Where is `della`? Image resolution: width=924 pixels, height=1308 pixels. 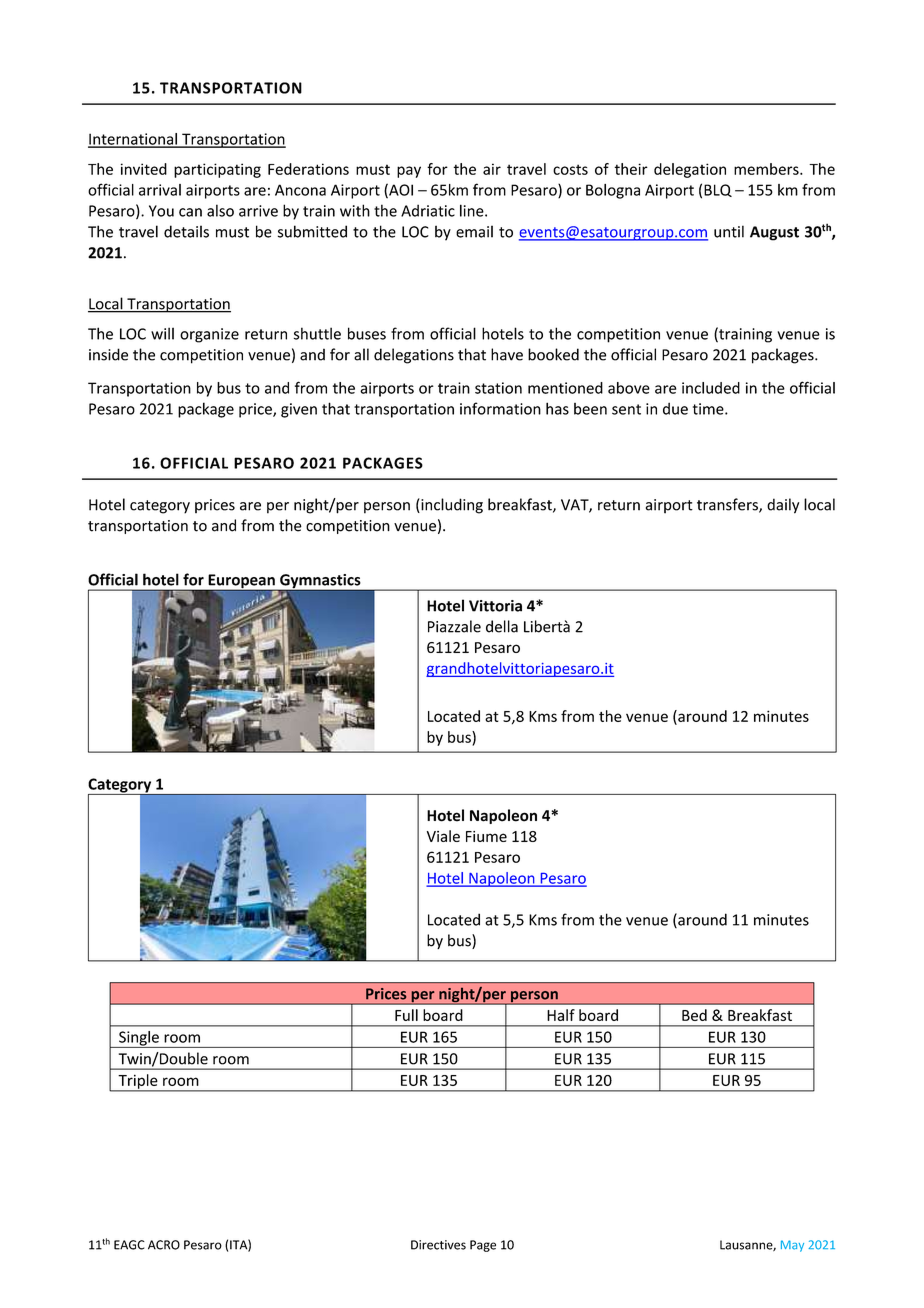 della is located at coordinates (502, 626).
